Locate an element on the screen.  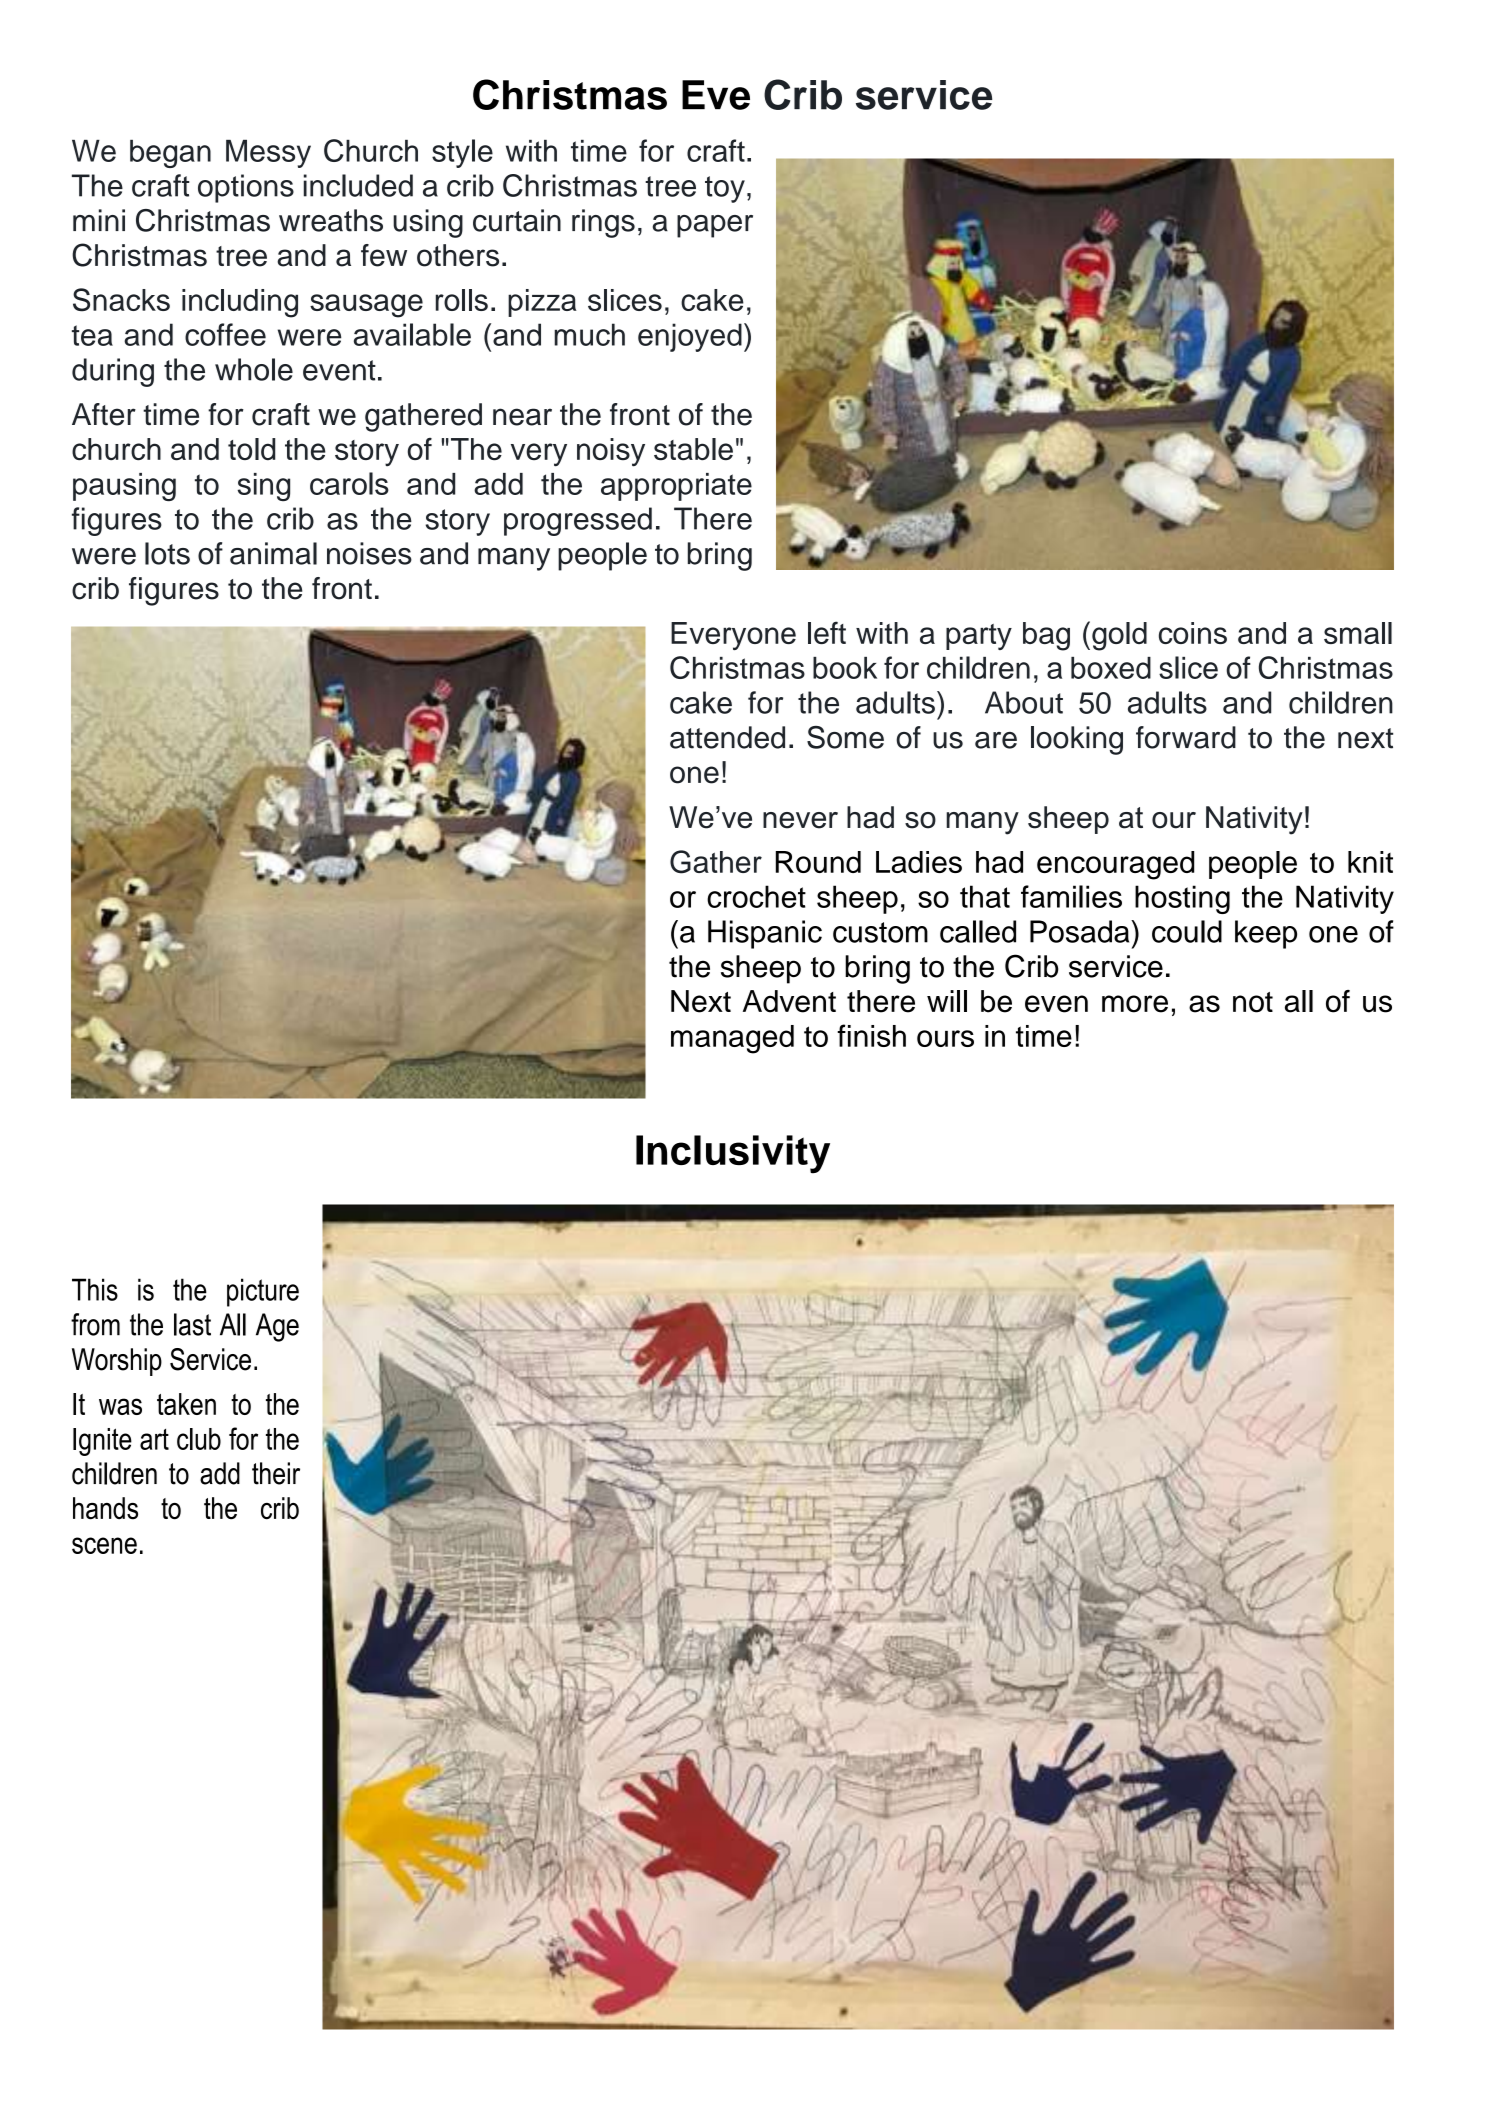
ours is located at coordinates (945, 1038).
